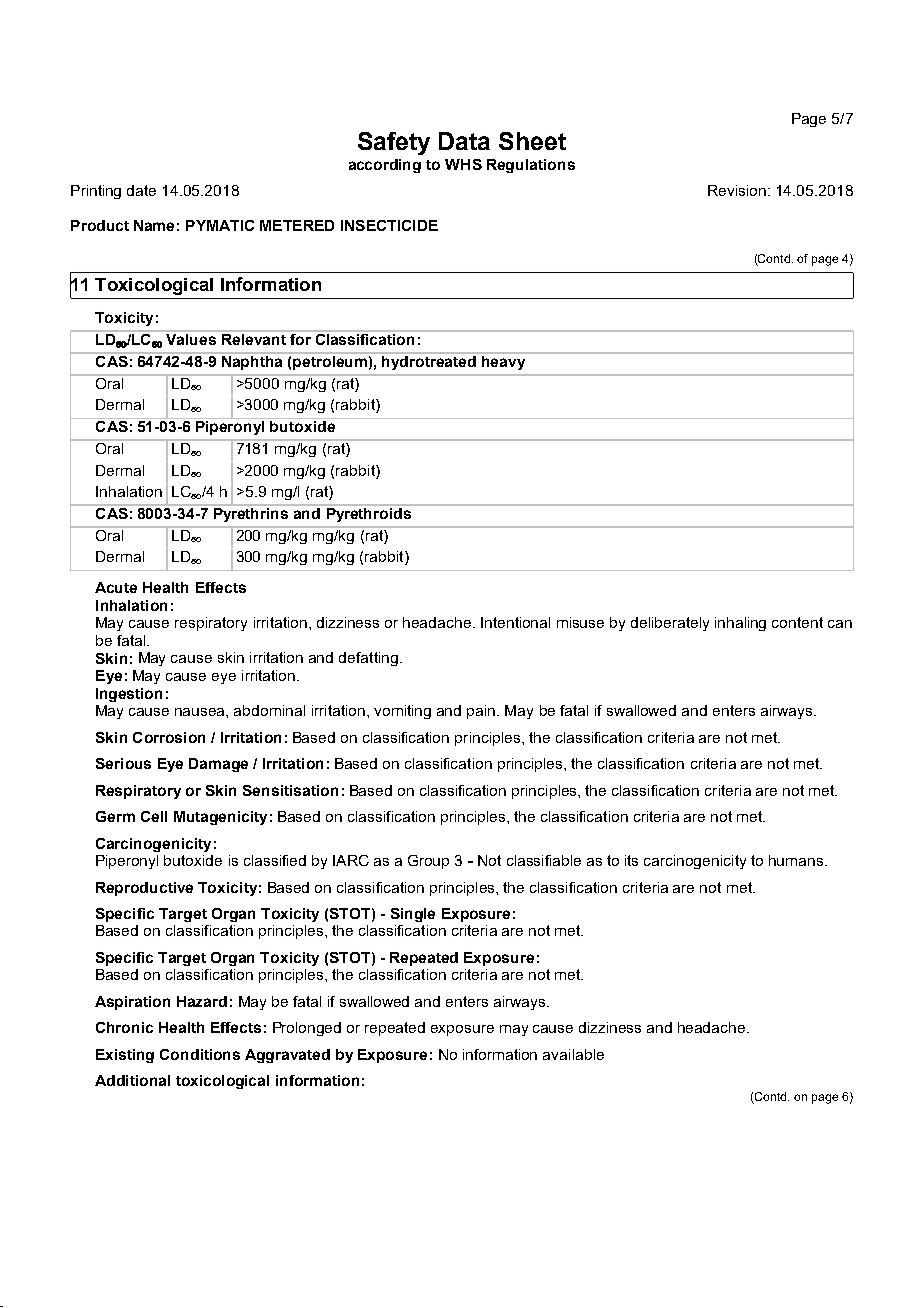 The width and height of the screenshot is (924, 1308). Describe the element at coordinates (141, 190) in the screenshot. I see `date` at that location.
